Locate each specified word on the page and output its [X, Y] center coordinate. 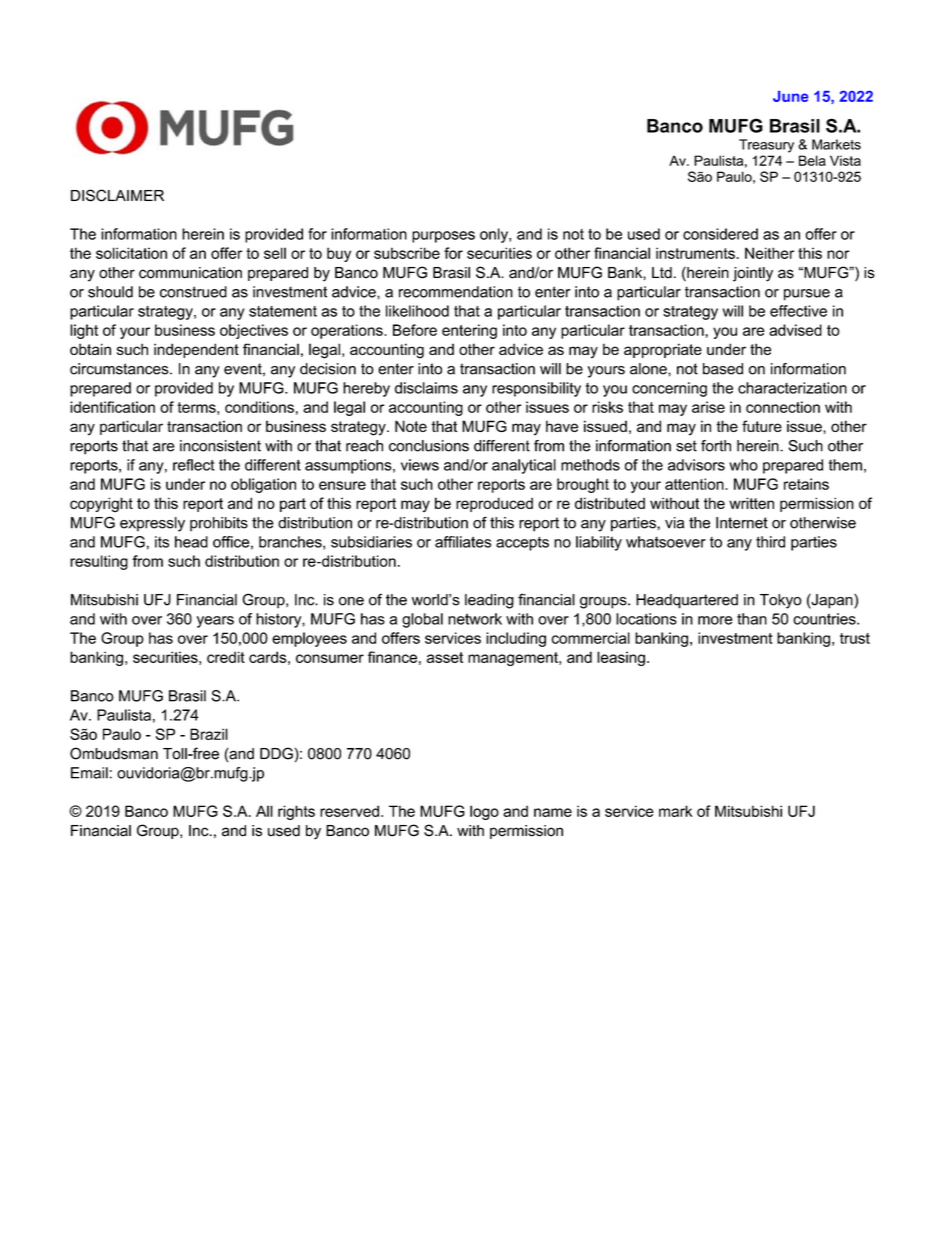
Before [415, 330]
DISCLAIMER [117, 195]
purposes [443, 237]
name [553, 812]
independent [196, 350]
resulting [99, 562]
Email [89, 773]
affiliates [463, 542]
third [770, 542]
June [791, 96]
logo [484, 812]
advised [795, 330]
